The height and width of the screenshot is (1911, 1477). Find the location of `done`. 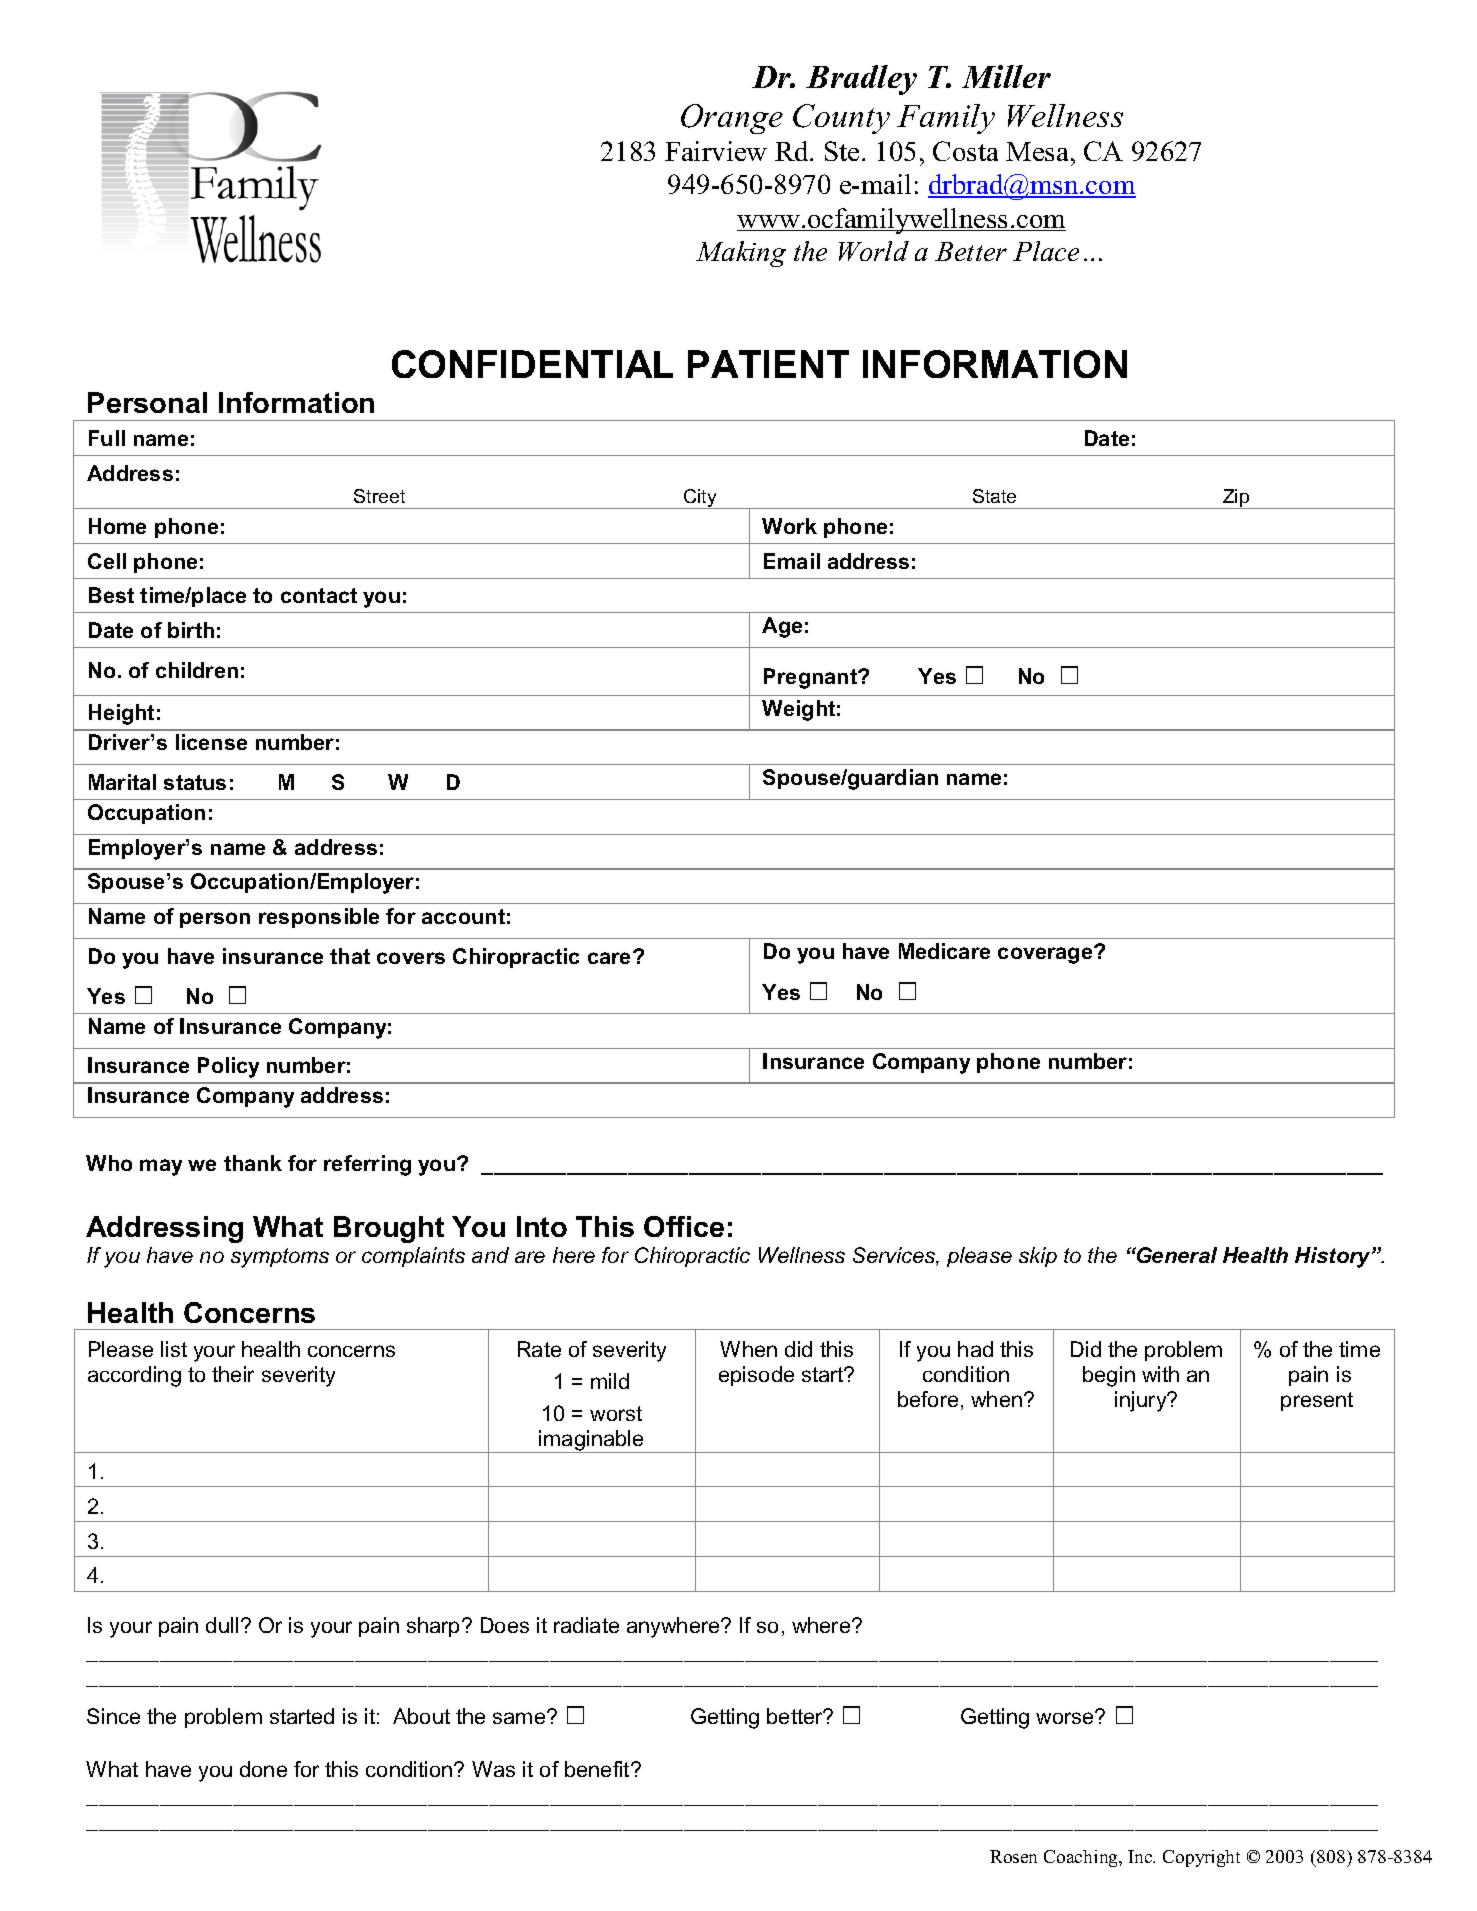

done is located at coordinates (263, 1769).
